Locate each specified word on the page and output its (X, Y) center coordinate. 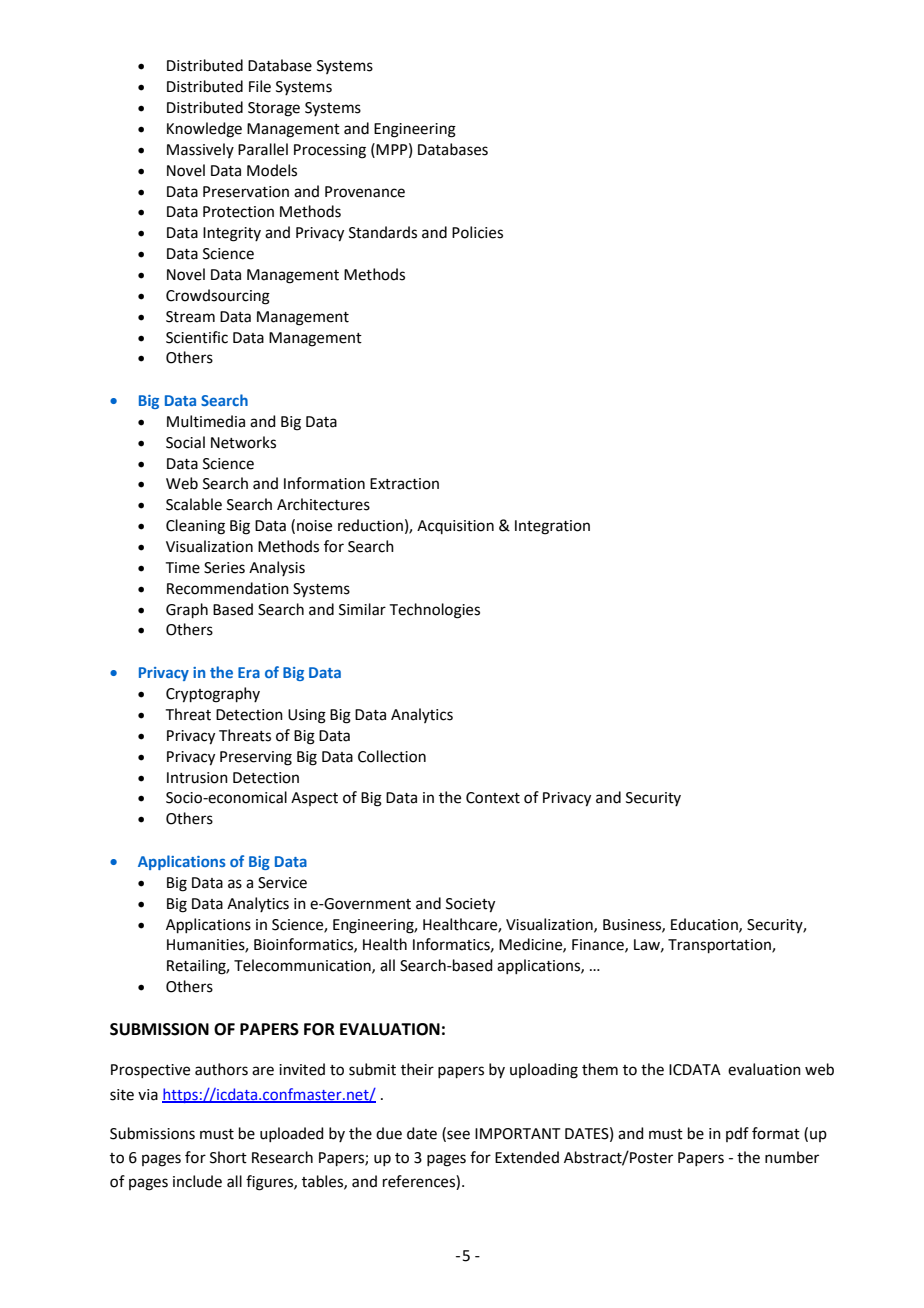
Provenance (365, 192)
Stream (190, 317)
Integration (552, 527)
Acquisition (455, 527)
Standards (383, 232)
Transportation (720, 946)
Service (282, 883)
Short (228, 1157)
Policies (477, 232)
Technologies (435, 611)
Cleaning (195, 527)
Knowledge (204, 130)
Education (705, 925)
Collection (392, 756)
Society (470, 905)
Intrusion (197, 778)
